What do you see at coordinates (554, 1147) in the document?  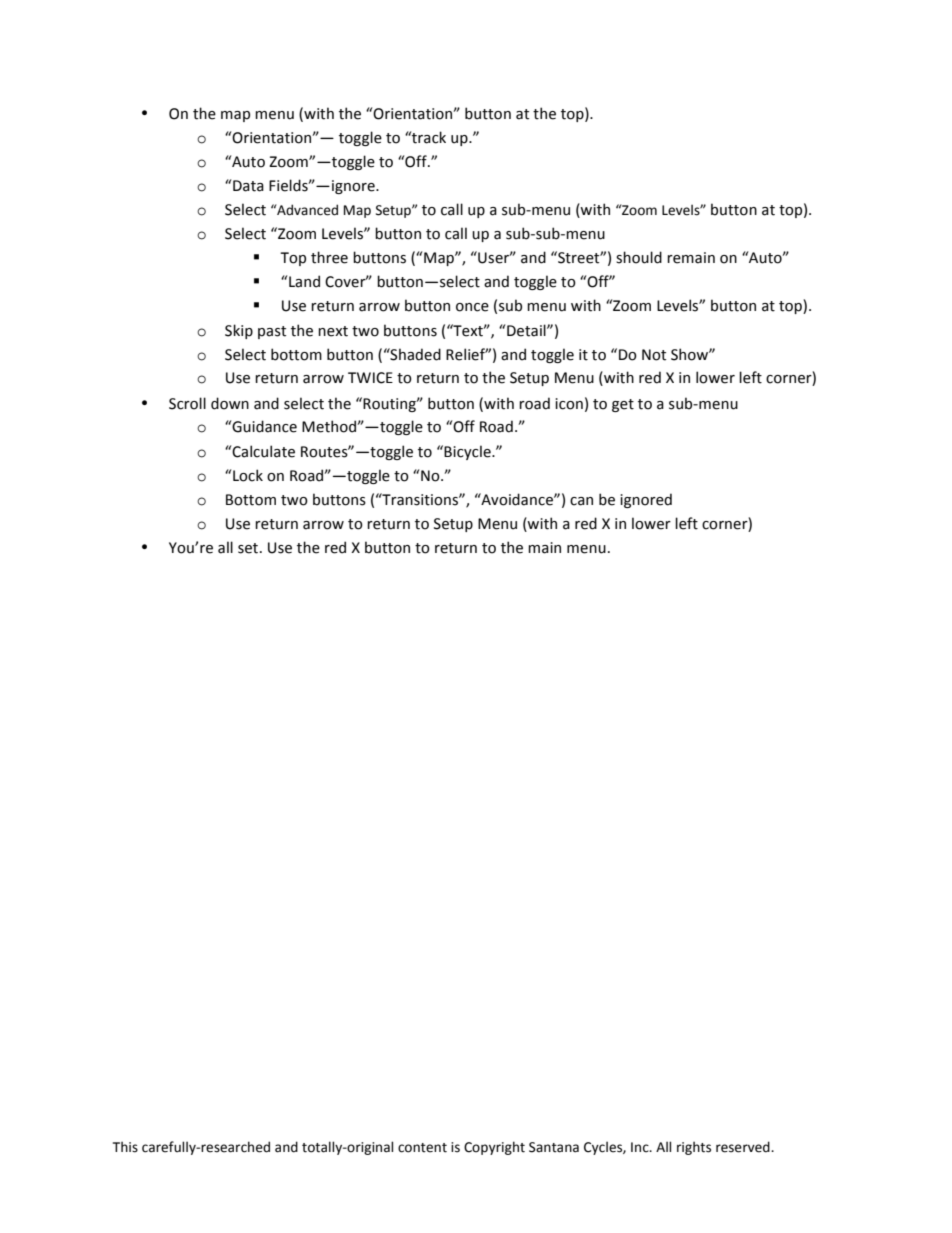 I see `Santana` at bounding box center [554, 1147].
